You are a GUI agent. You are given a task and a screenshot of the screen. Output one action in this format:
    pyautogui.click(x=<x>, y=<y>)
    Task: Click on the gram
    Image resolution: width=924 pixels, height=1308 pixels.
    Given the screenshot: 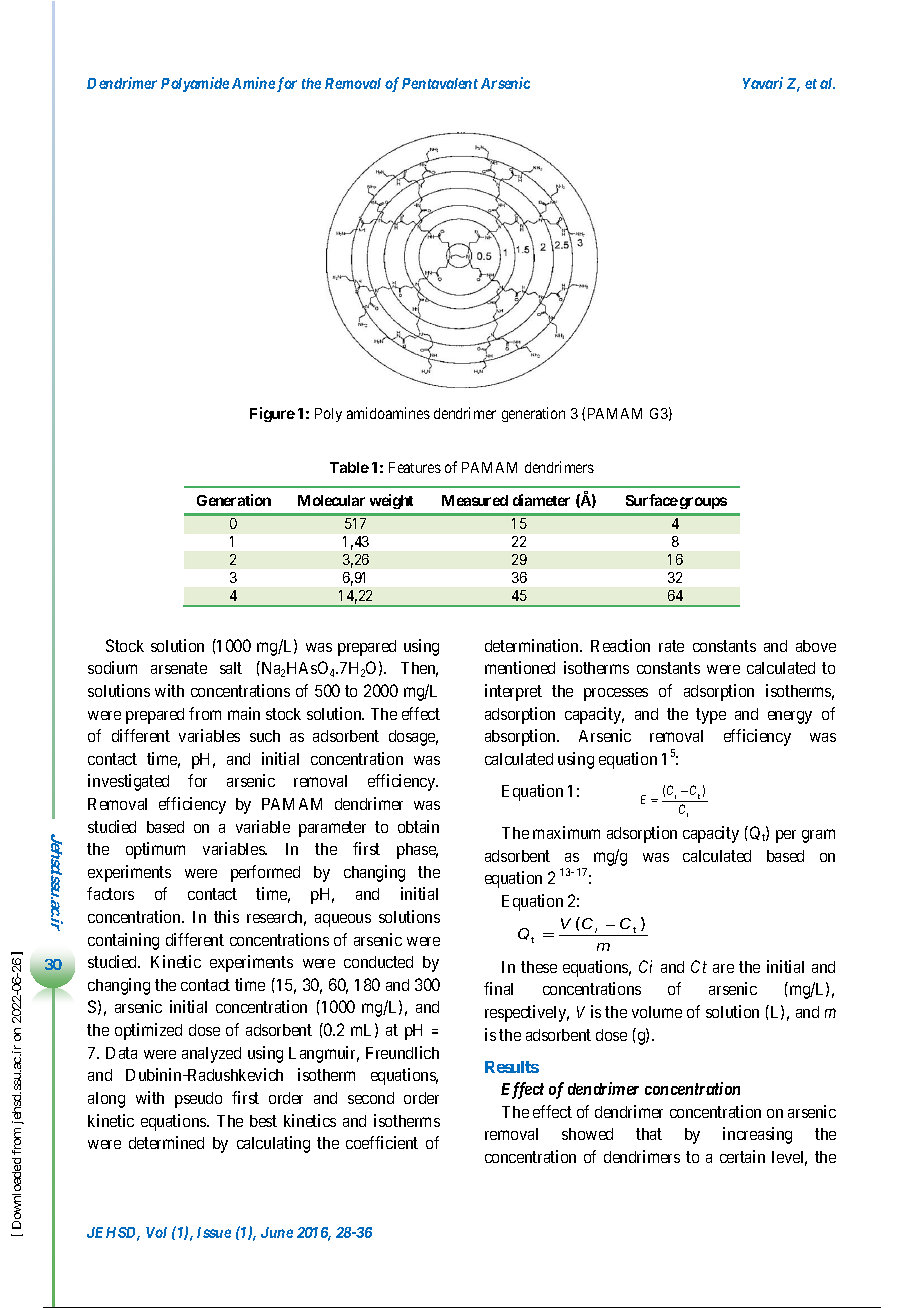 What is the action you would take?
    pyautogui.click(x=818, y=836)
